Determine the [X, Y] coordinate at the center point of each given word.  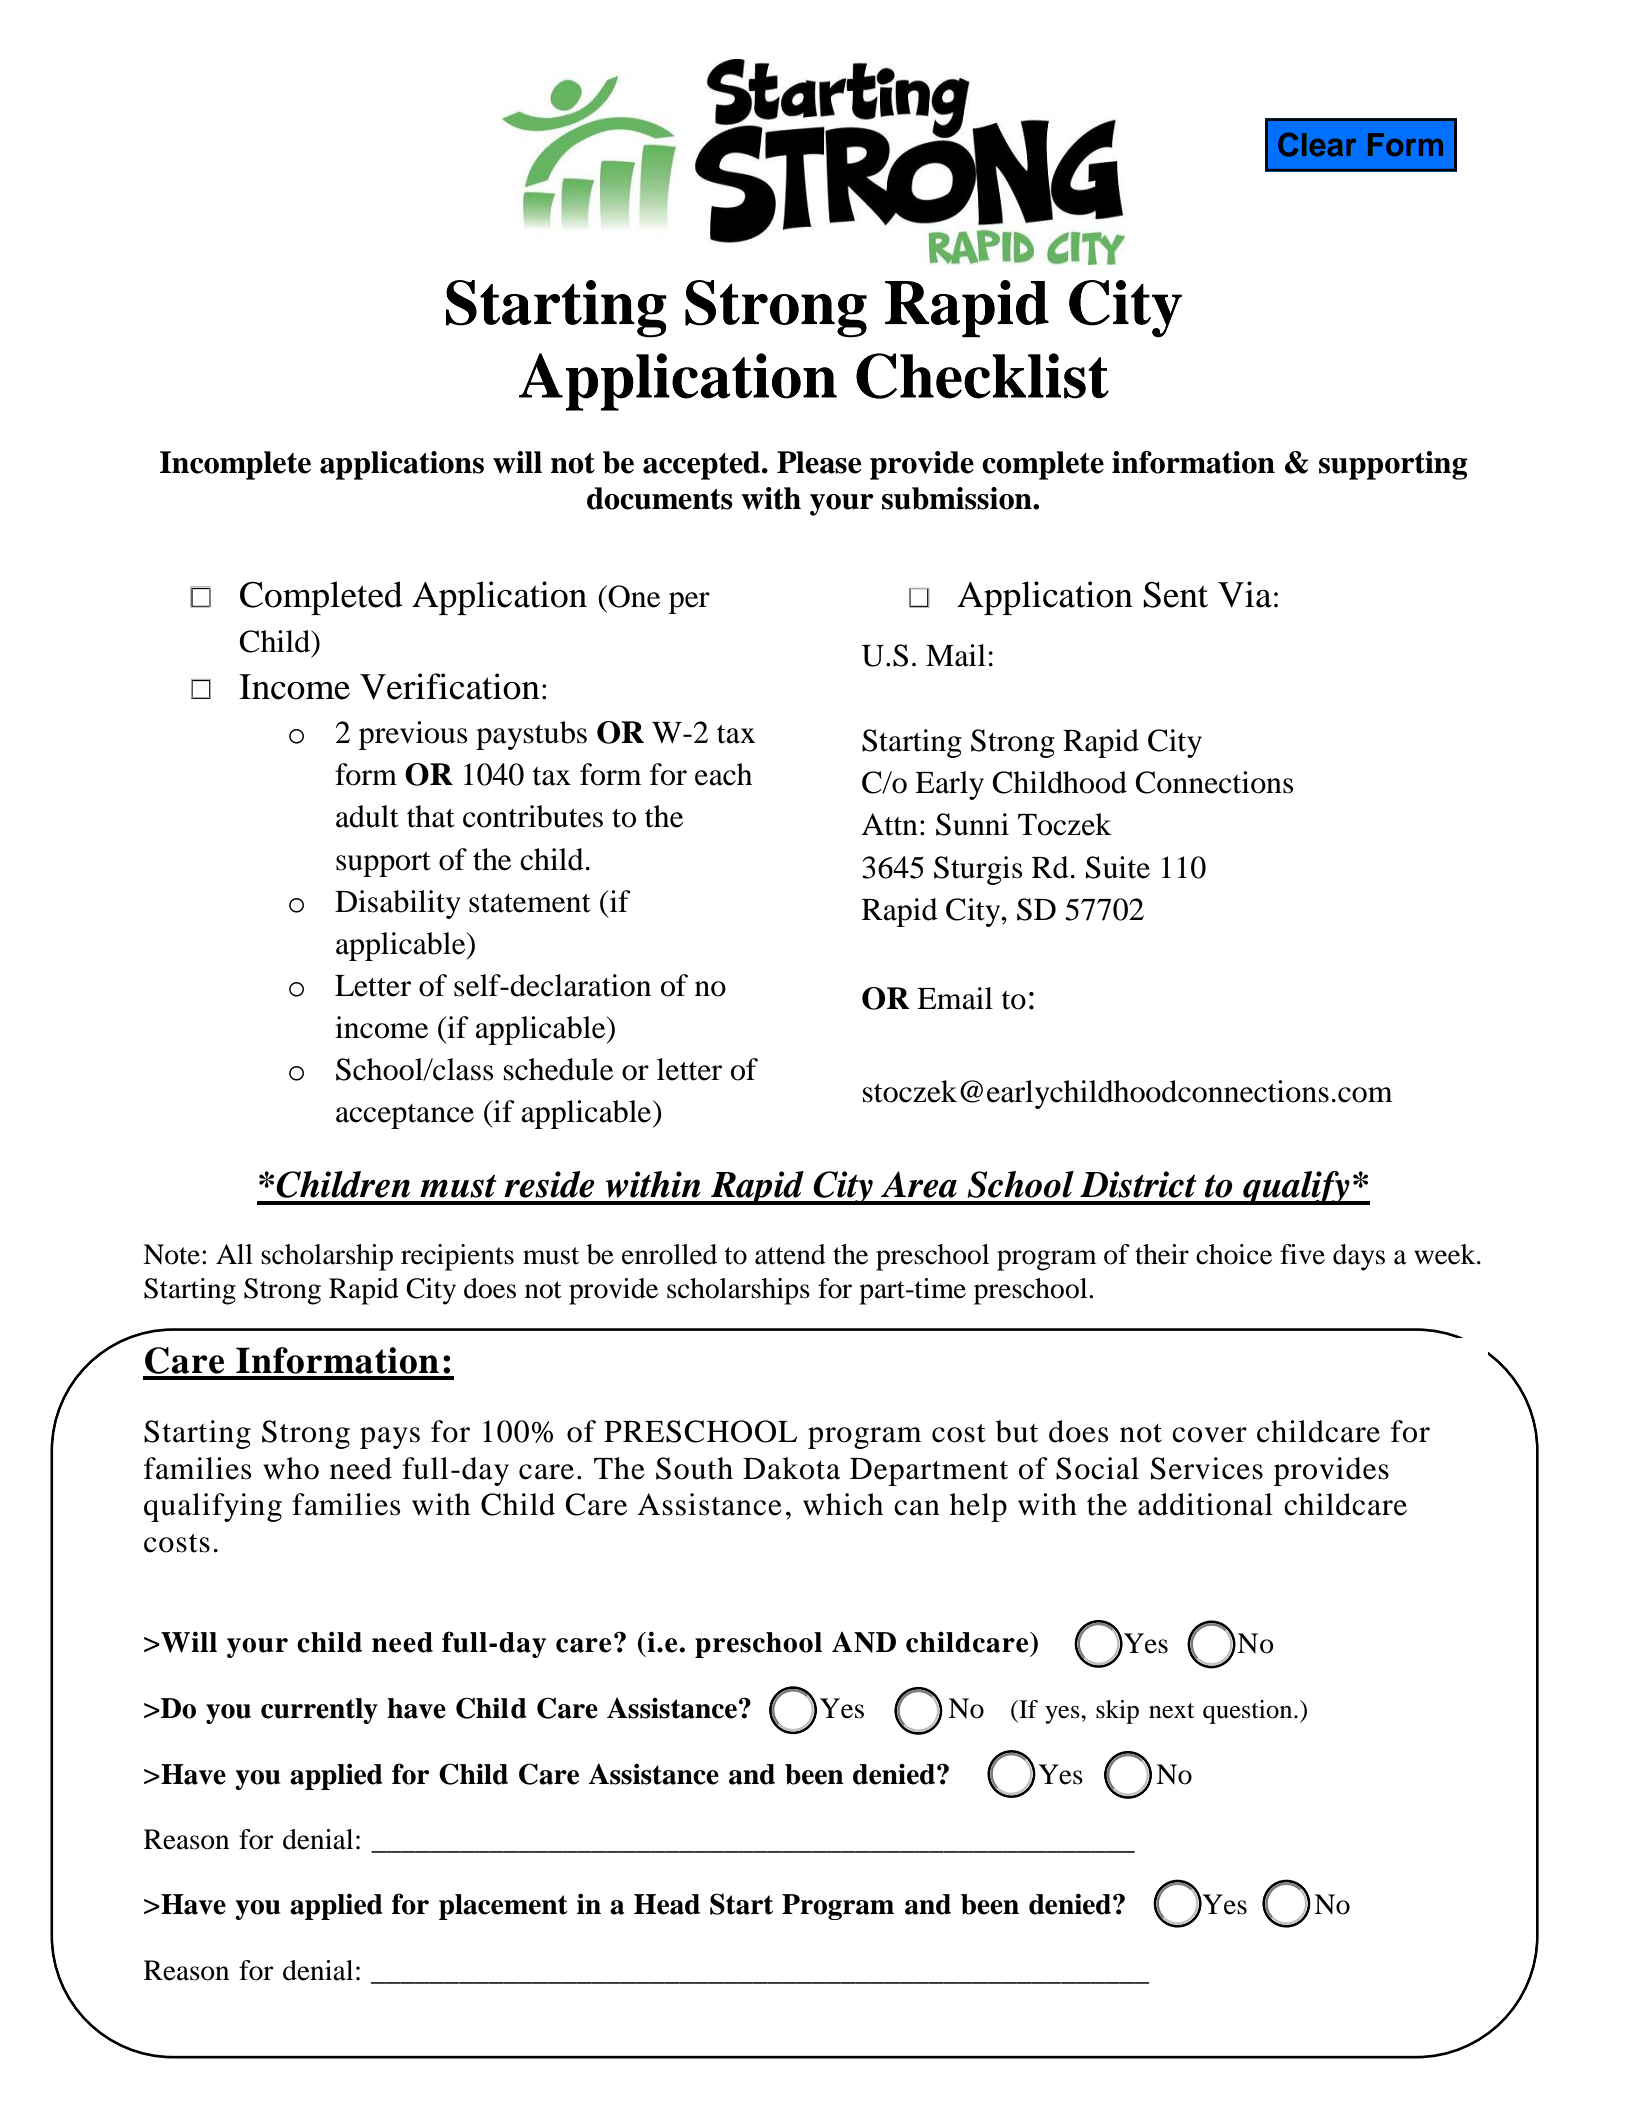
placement [503, 1907]
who [291, 1468]
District [1138, 1184]
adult [367, 816]
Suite [1118, 867]
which [843, 1504]
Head [667, 1904]
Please [819, 462]
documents [660, 498]
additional [1205, 1504]
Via [1245, 594]
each [723, 774]
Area [919, 1184]
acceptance [405, 1116]
